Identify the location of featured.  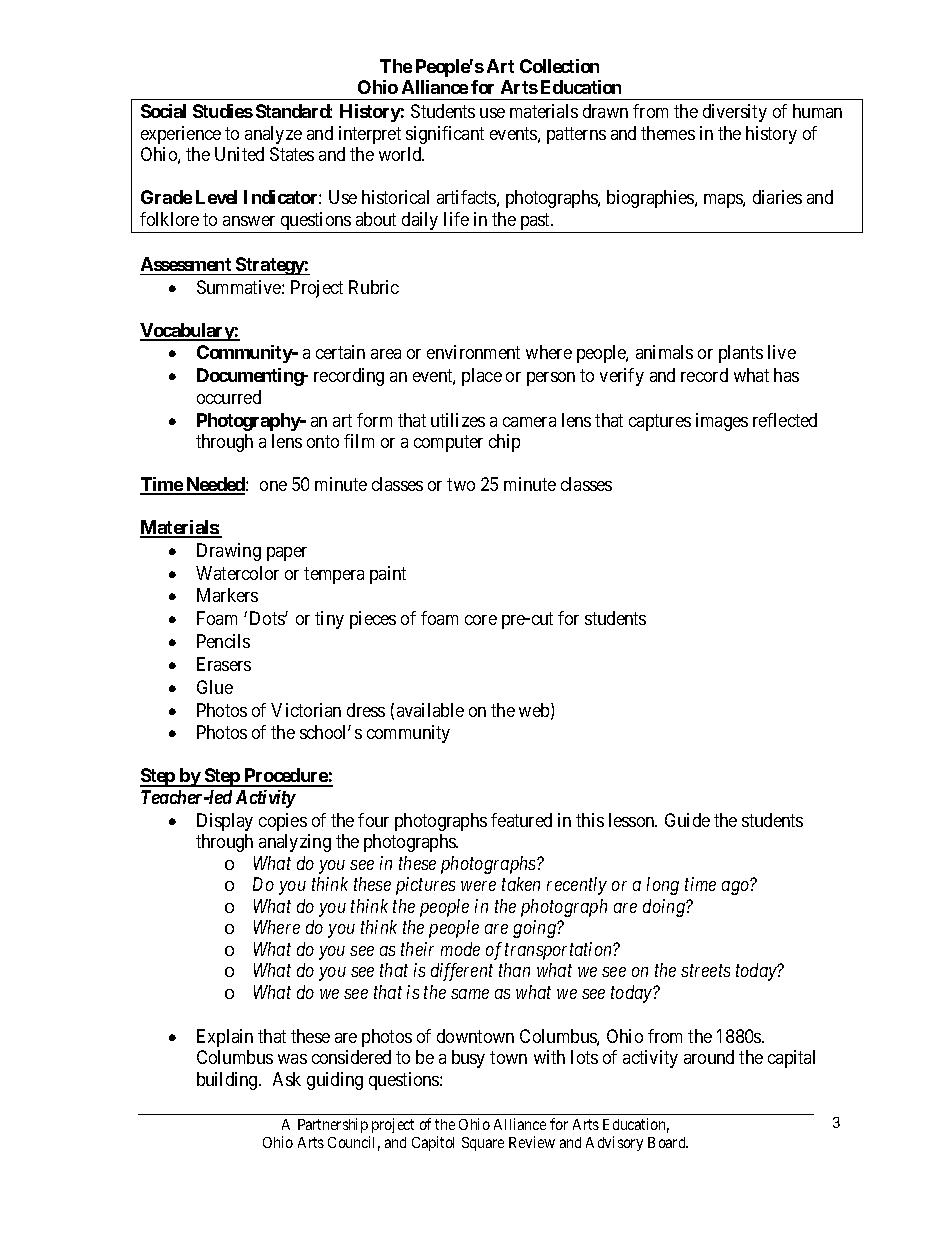
(521, 820).
